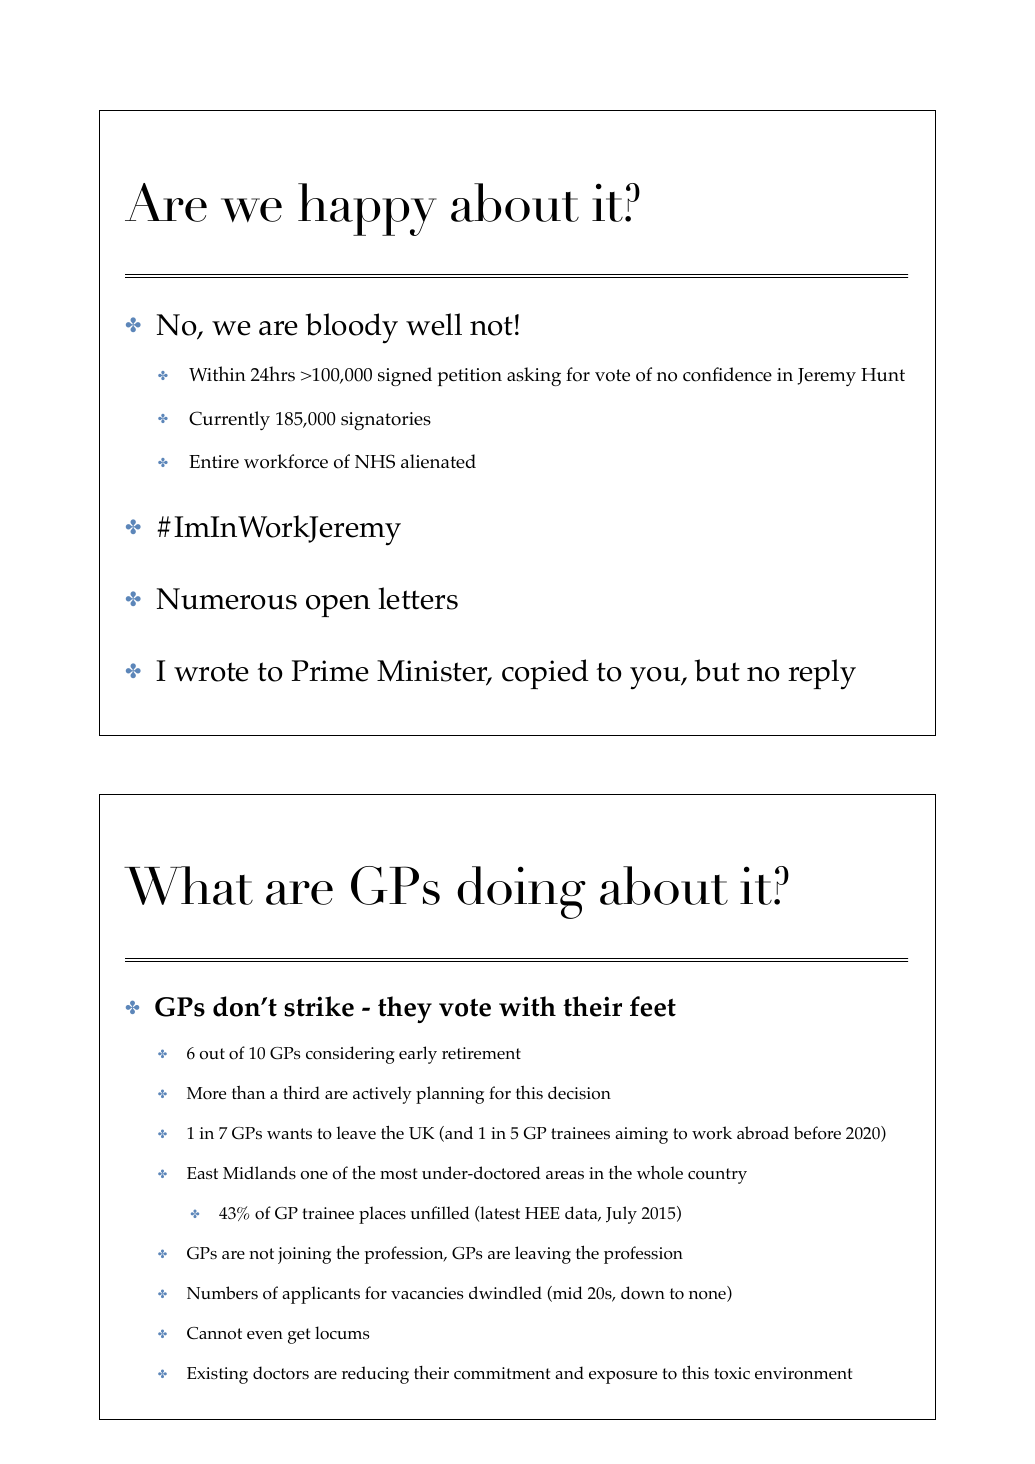 This screenshot has height=1464, width=1035. I want to click on even, so click(265, 1335).
